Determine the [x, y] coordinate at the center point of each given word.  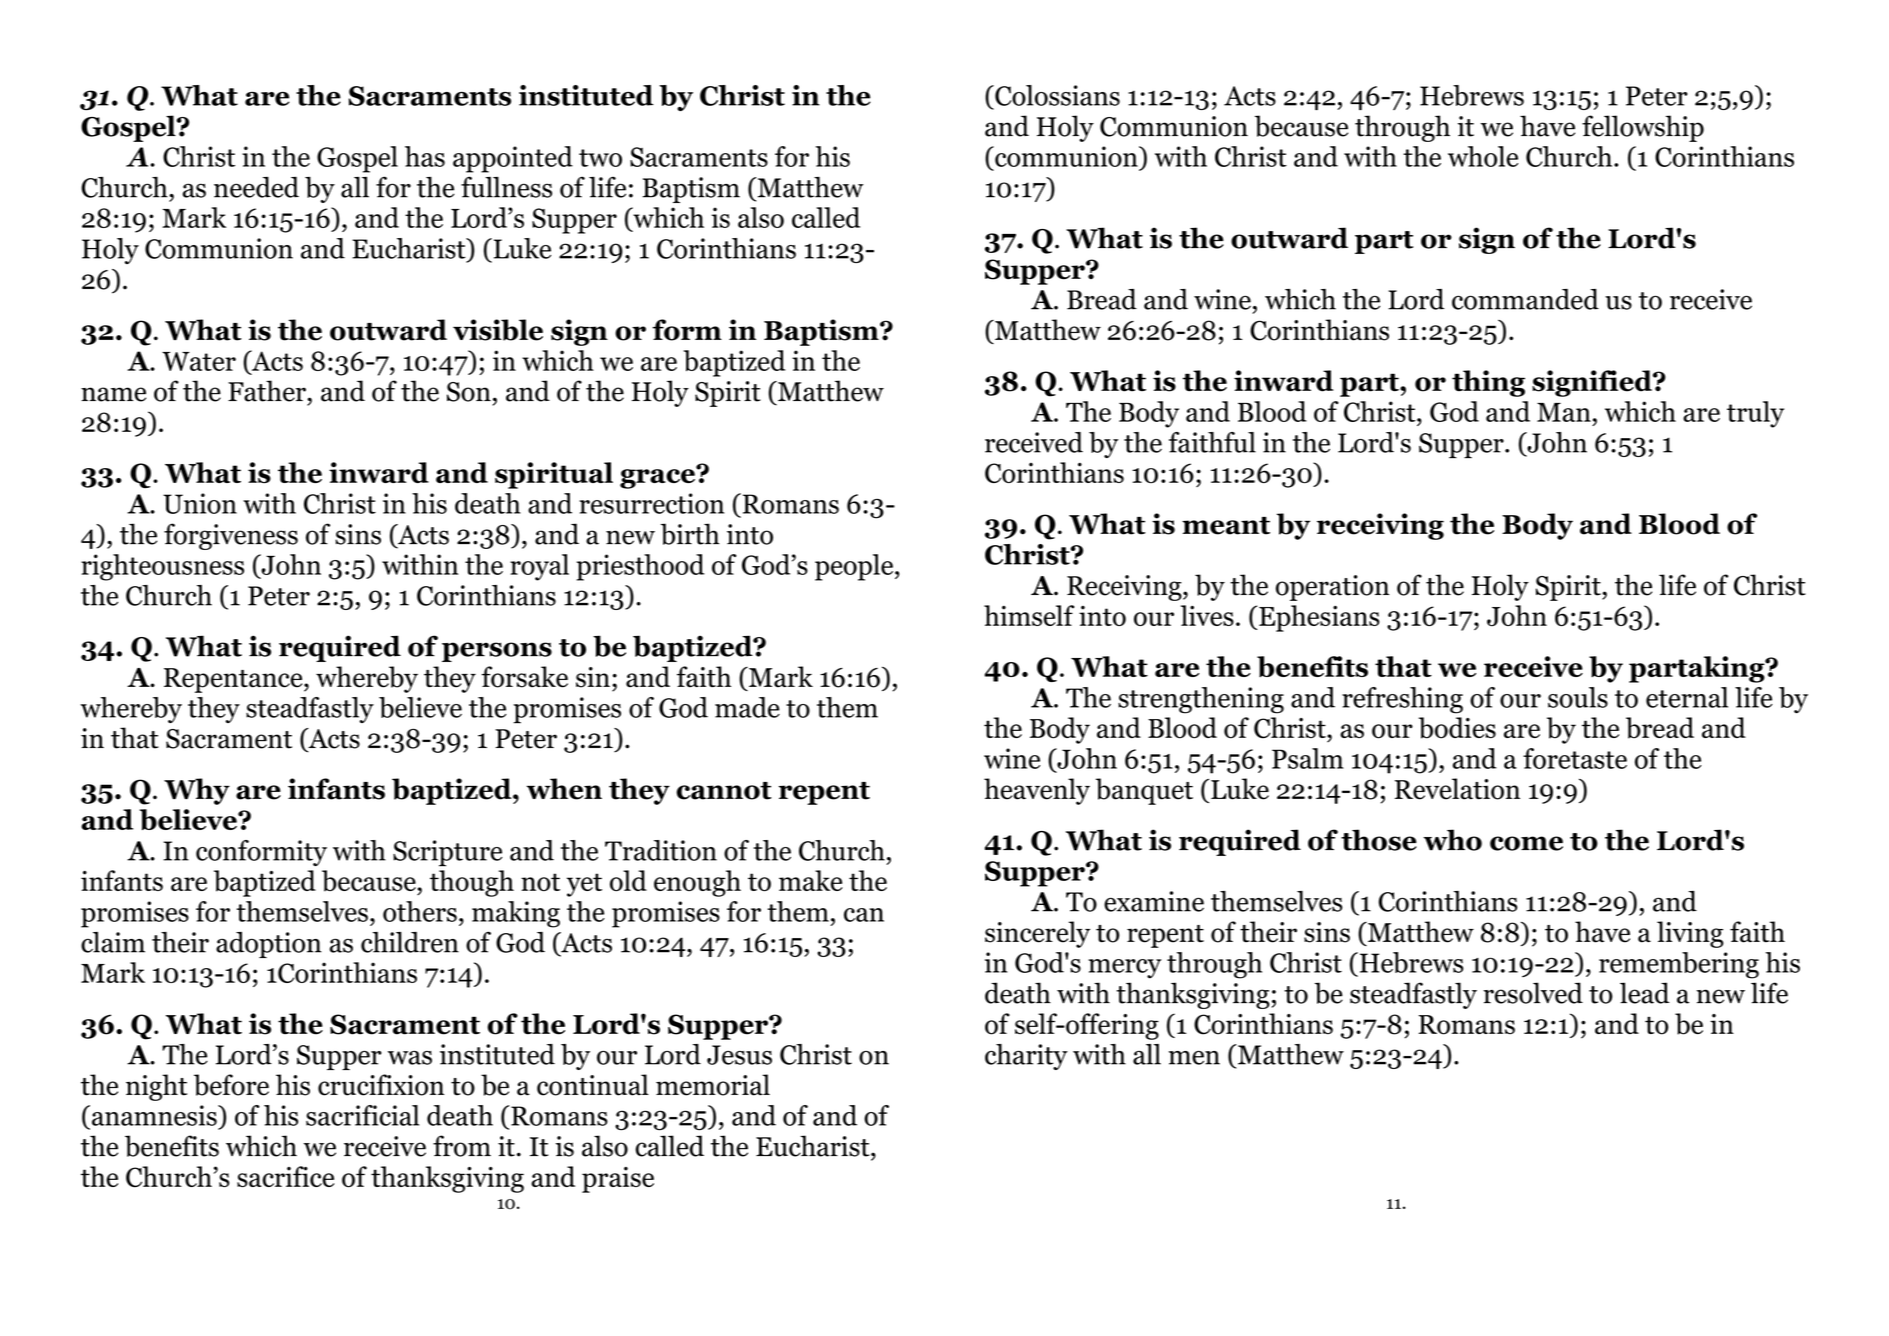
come [1526, 843]
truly [1755, 414]
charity [1026, 1057]
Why [197, 791]
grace [658, 478]
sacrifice [285, 1176]
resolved [1533, 993]
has [425, 156]
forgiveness [231, 536]
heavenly [1037, 791]
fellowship [1643, 128]
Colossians [1056, 95]
